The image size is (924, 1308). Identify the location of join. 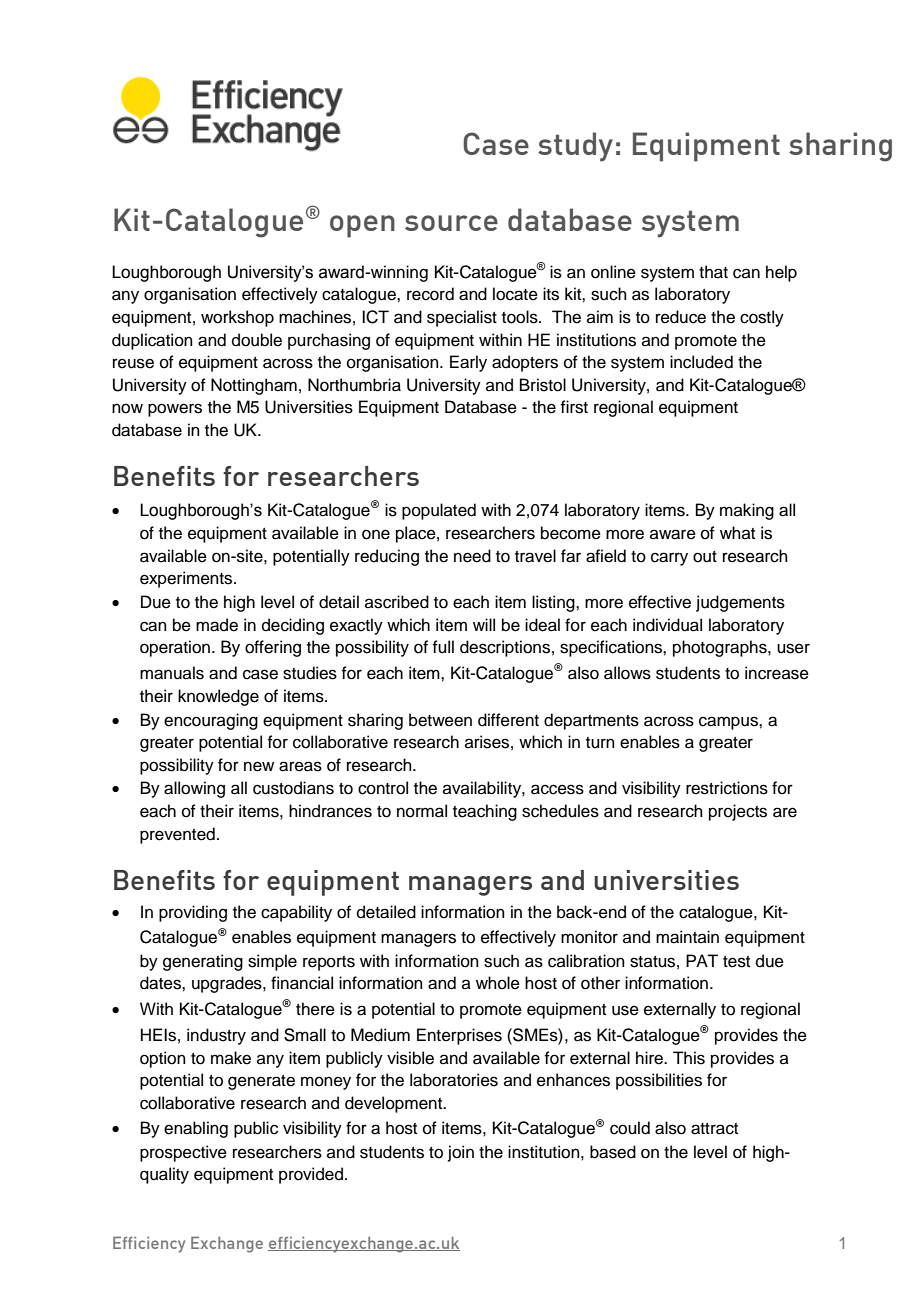
(461, 1153).
